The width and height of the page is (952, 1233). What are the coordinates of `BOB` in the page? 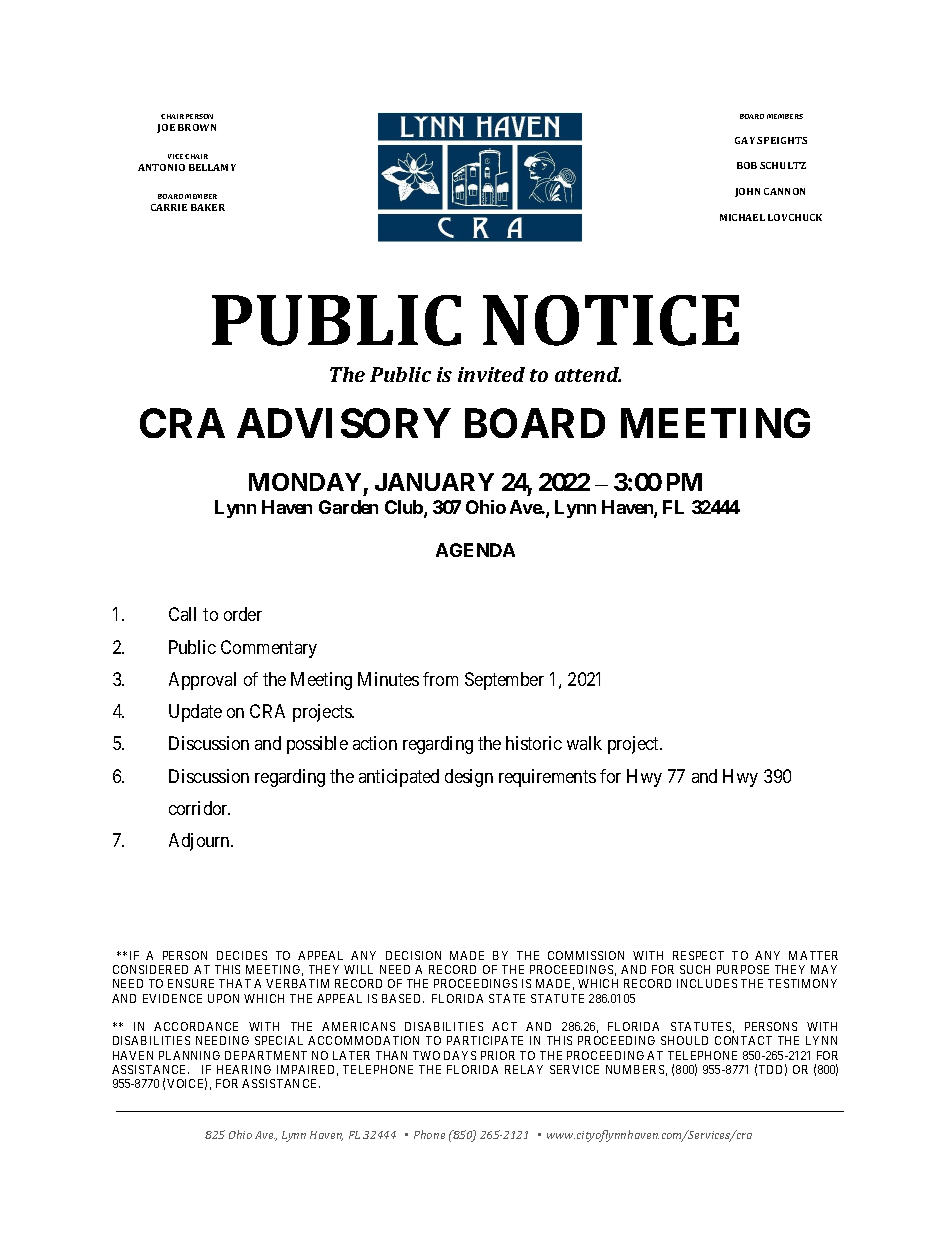 It's located at (747, 165).
